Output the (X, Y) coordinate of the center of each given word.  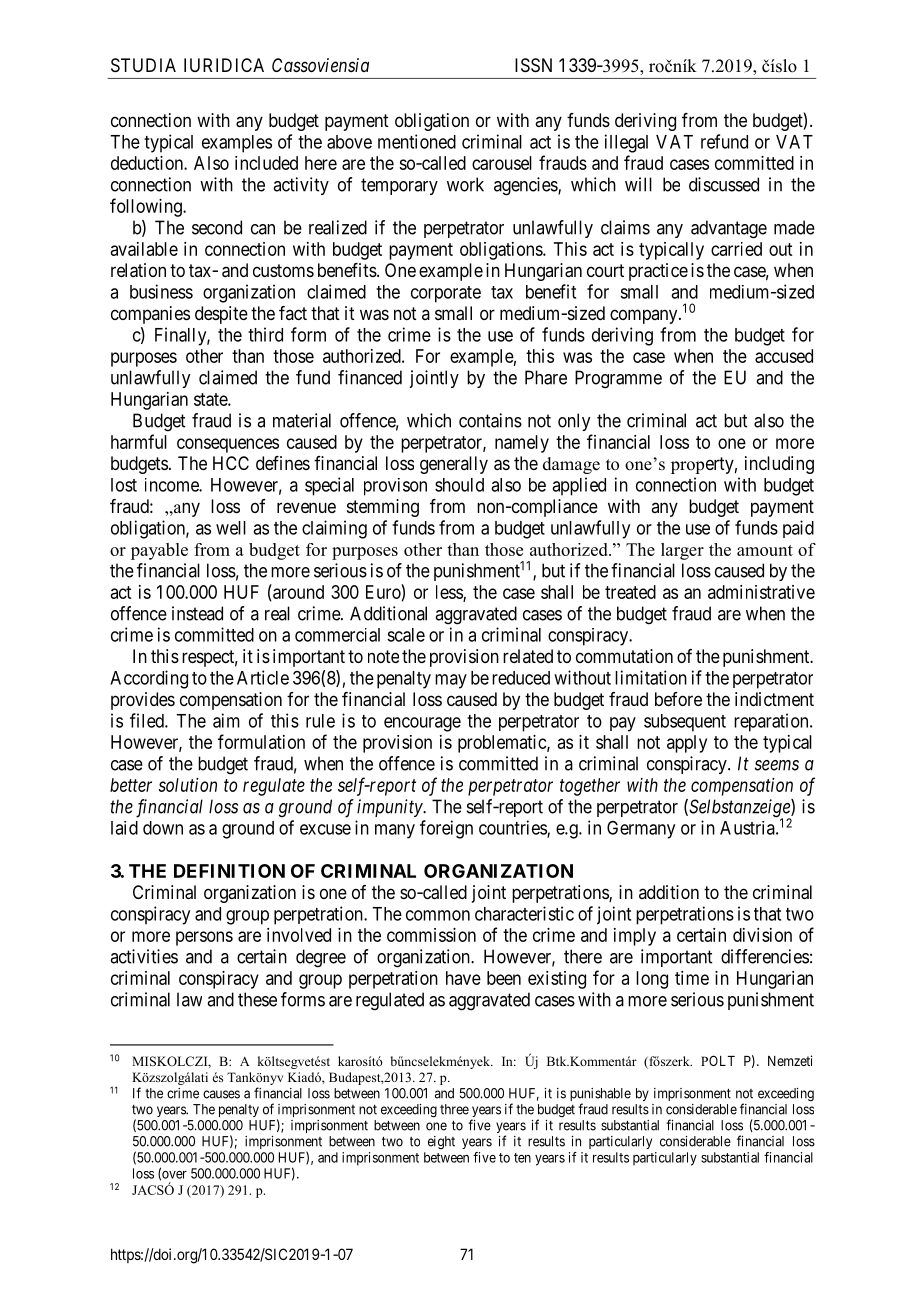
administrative (761, 592)
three (454, 1109)
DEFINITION (229, 871)
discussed (724, 184)
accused (784, 356)
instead (197, 613)
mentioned (417, 141)
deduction (148, 163)
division (762, 935)
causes (221, 1094)
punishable (600, 1096)
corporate (446, 294)
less (450, 593)
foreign (446, 829)
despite (221, 315)
